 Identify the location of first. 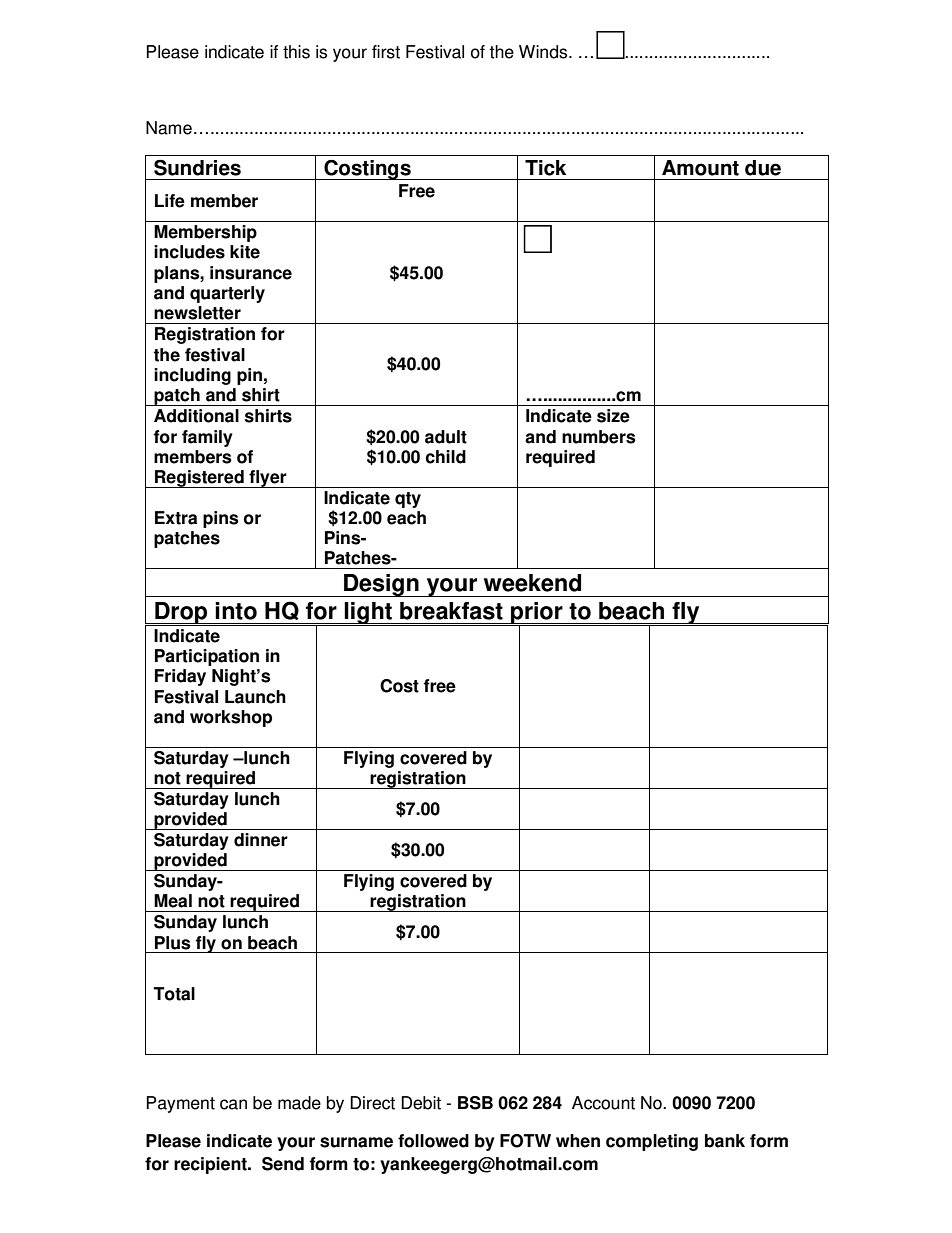
(386, 52).
